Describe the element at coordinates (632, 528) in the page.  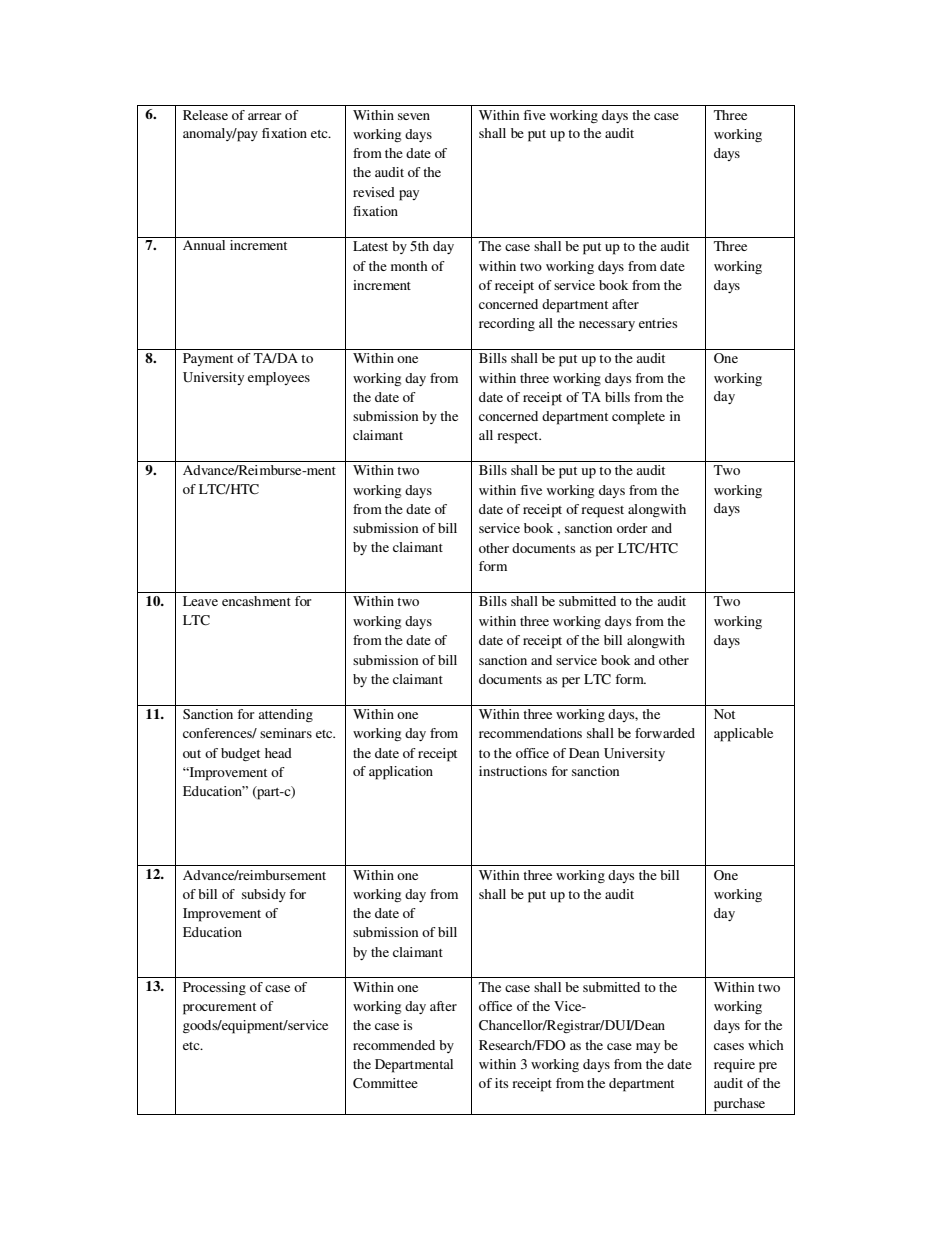
I see `order` at that location.
